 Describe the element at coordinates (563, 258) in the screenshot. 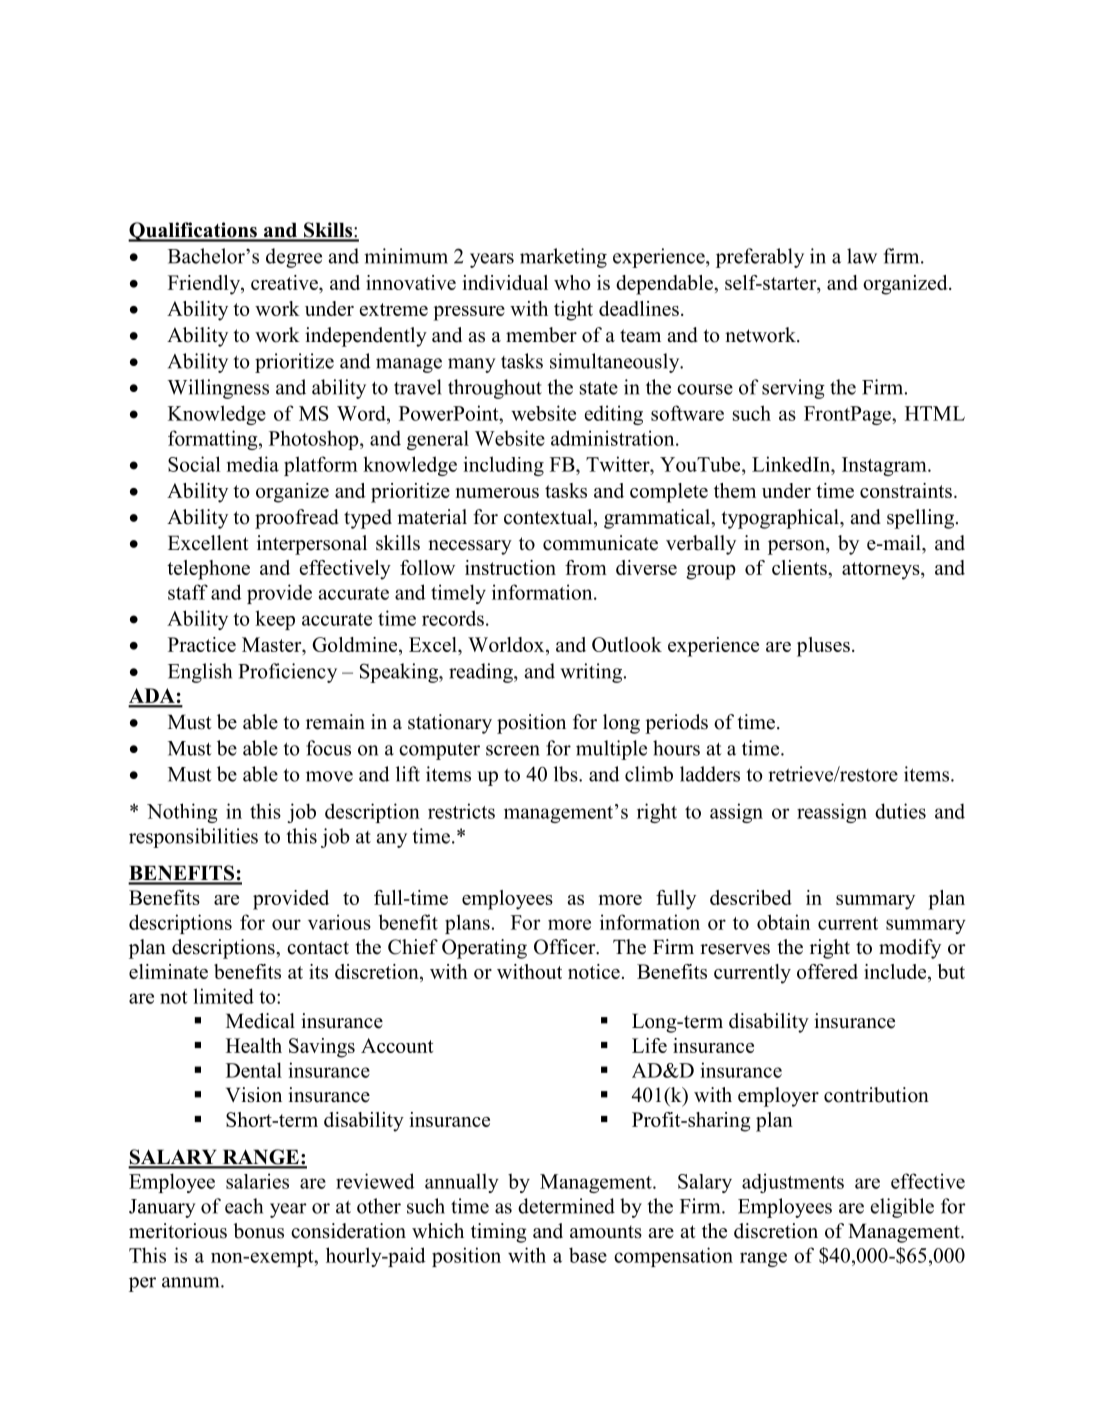

I see `marketing` at that location.
